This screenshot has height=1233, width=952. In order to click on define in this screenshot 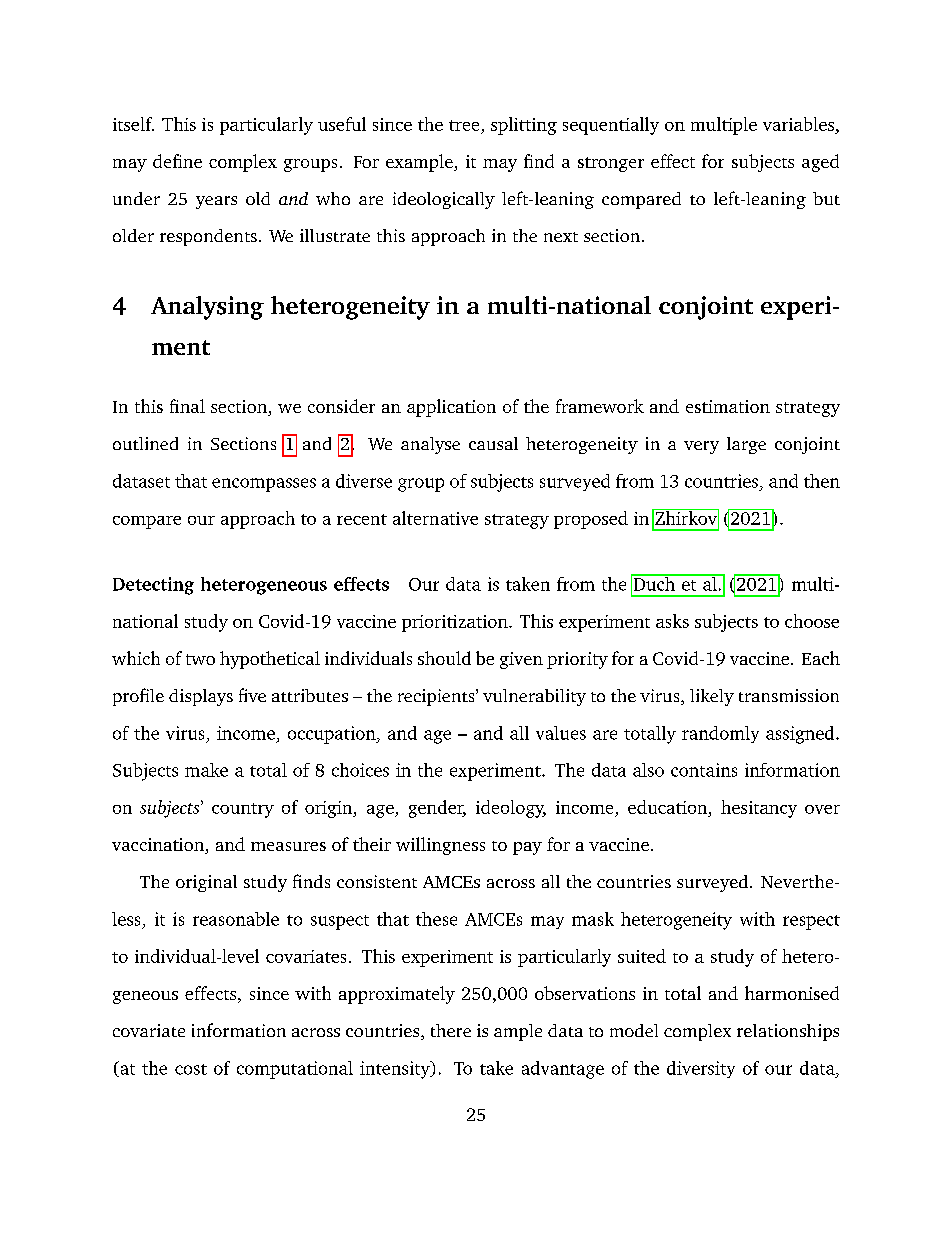, I will do `click(177, 161)`.
